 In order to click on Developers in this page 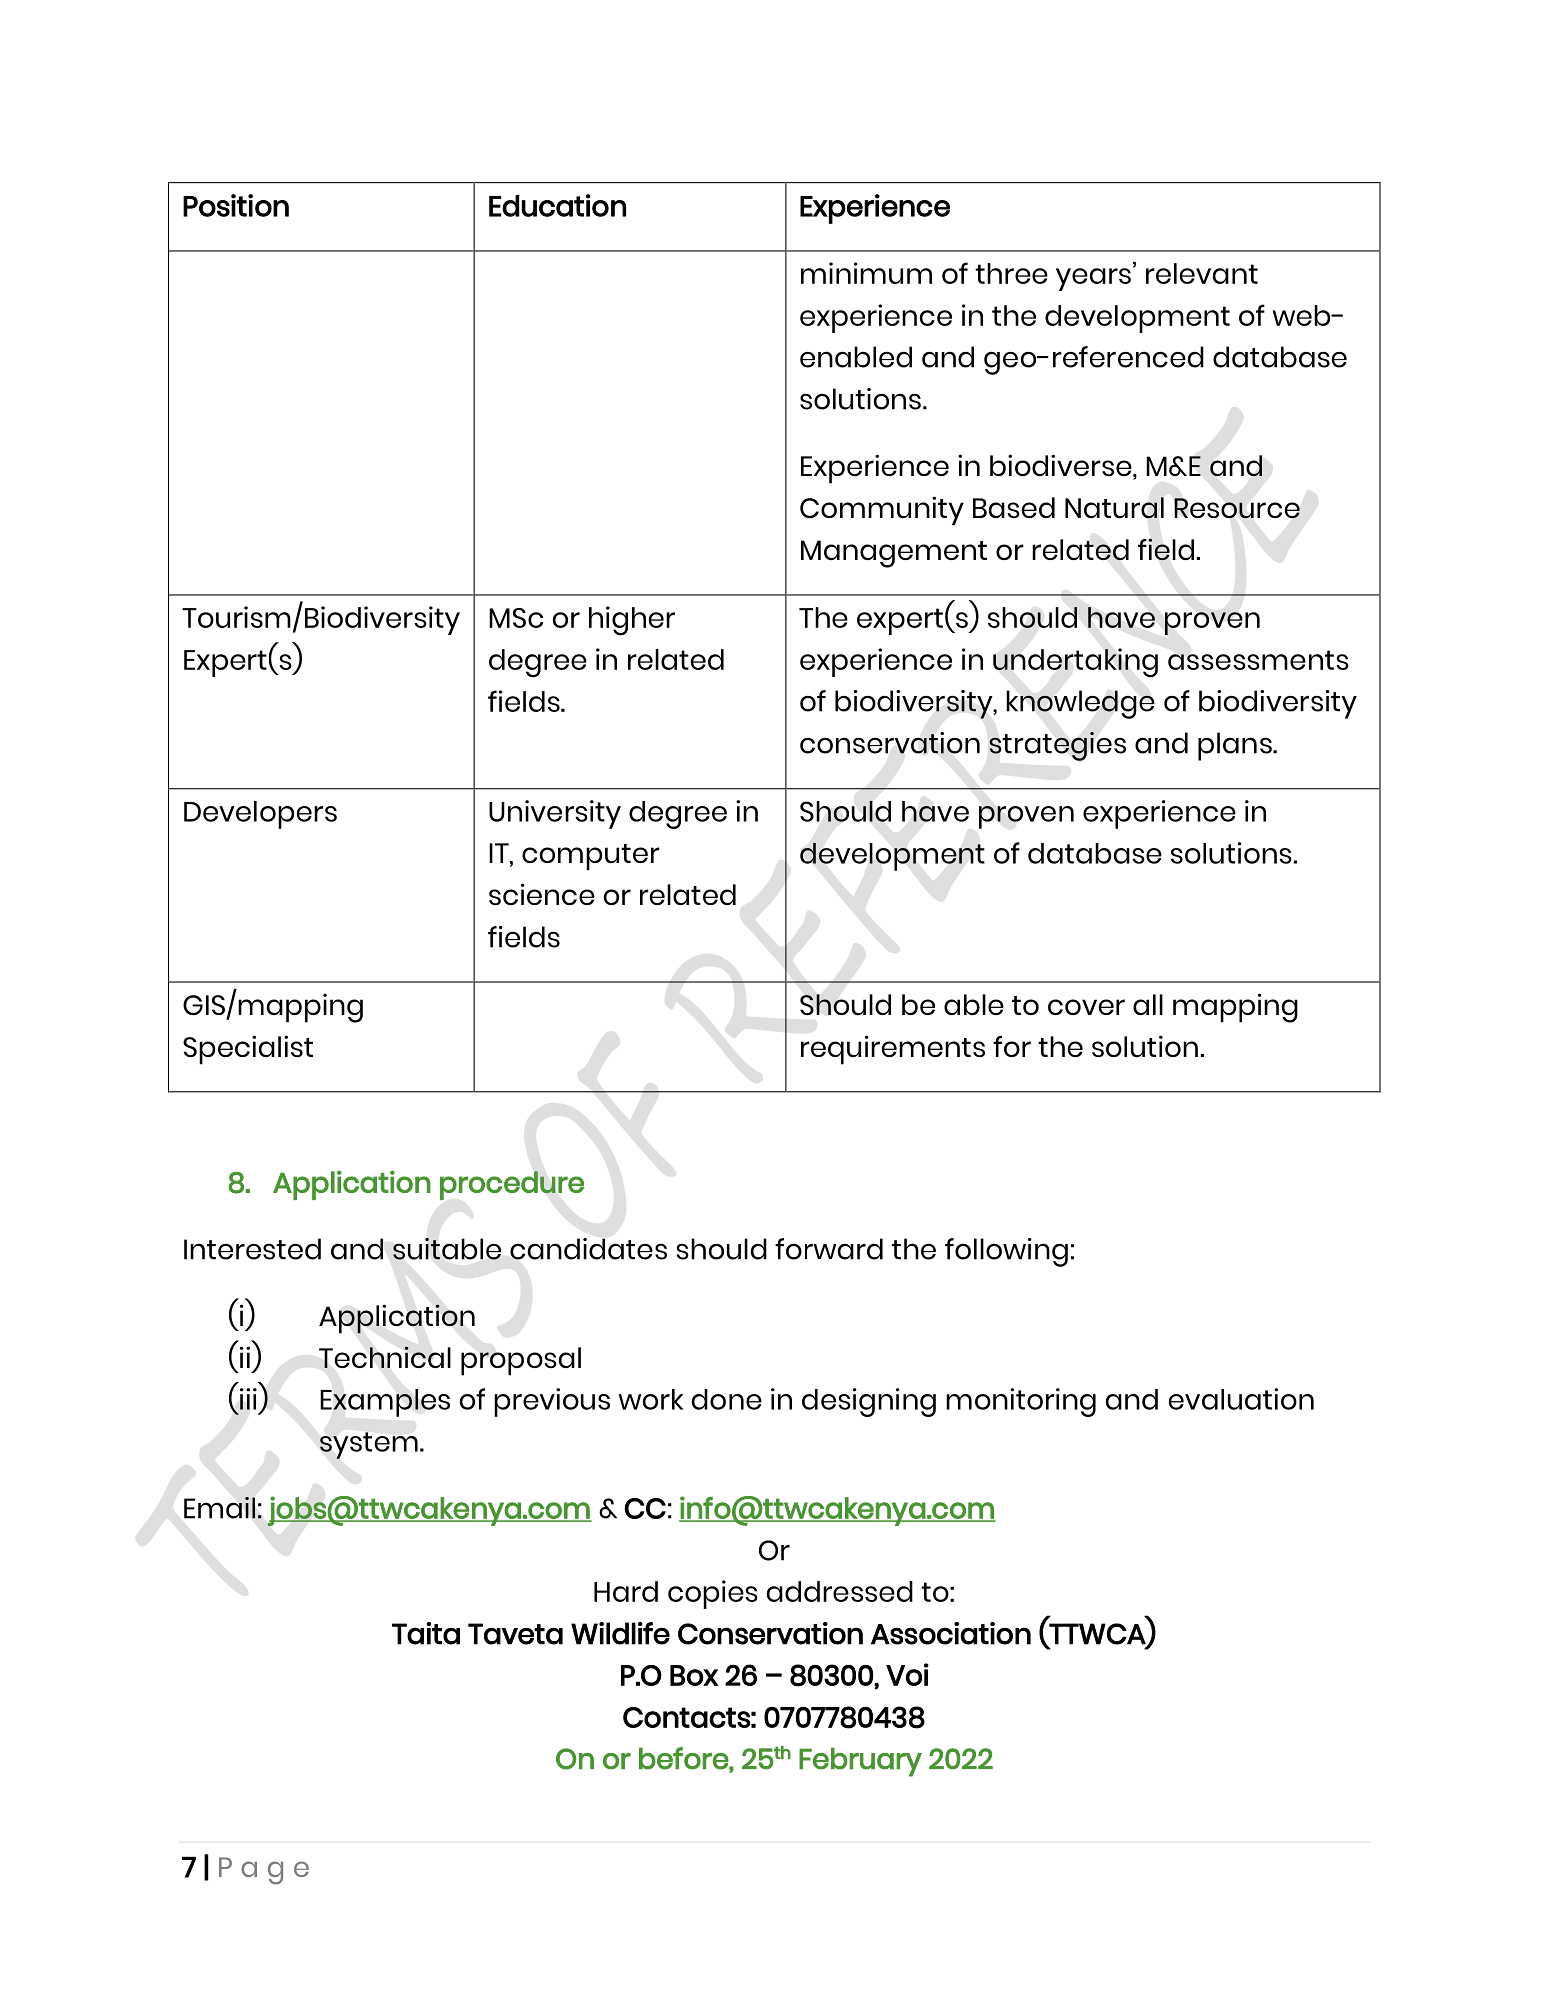, I will do `click(260, 815)`.
